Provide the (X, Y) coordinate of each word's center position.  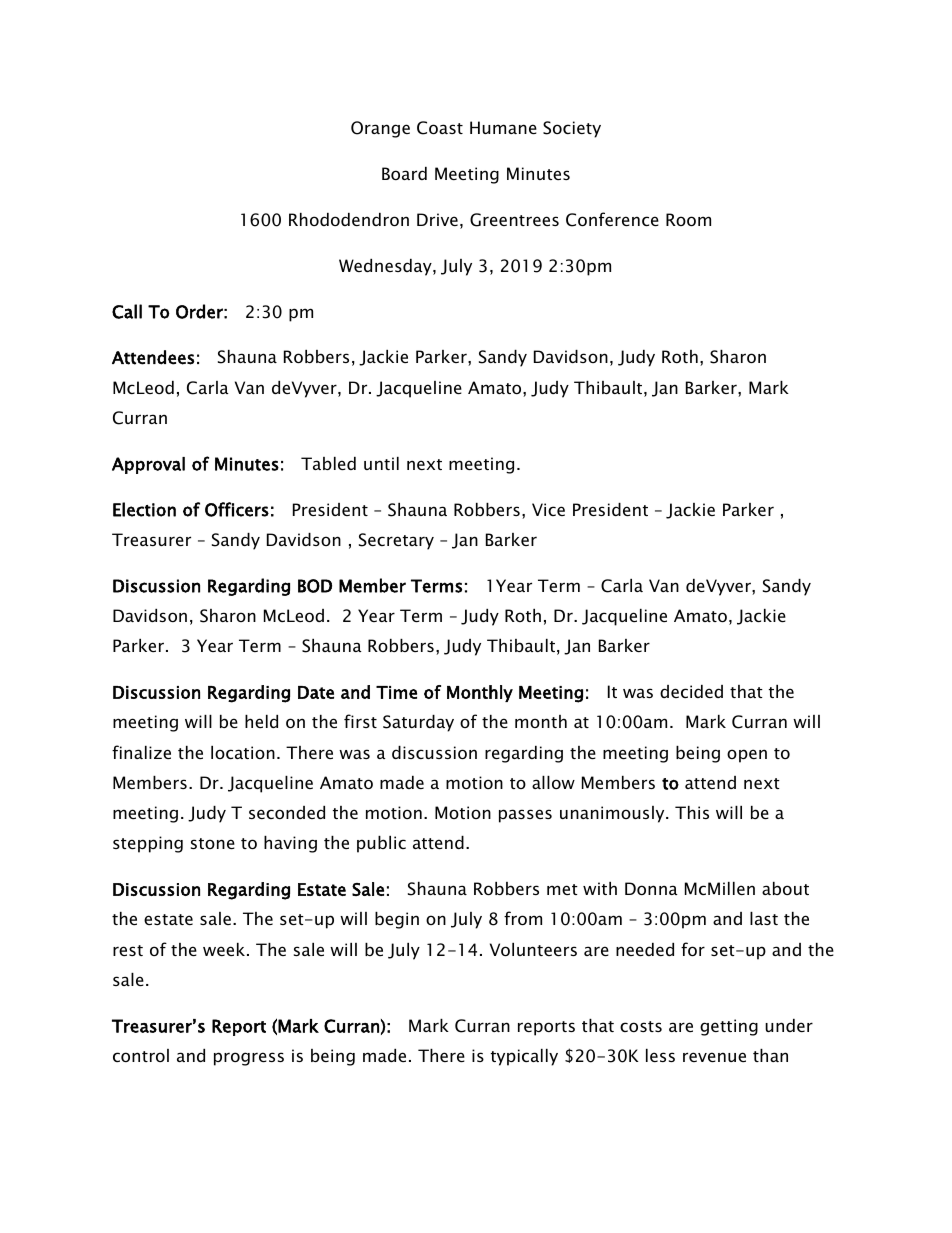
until (381, 463)
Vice (548, 509)
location (243, 752)
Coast (440, 128)
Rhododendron (349, 219)
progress (249, 1059)
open (747, 756)
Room (688, 219)
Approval (148, 465)
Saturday (418, 723)
